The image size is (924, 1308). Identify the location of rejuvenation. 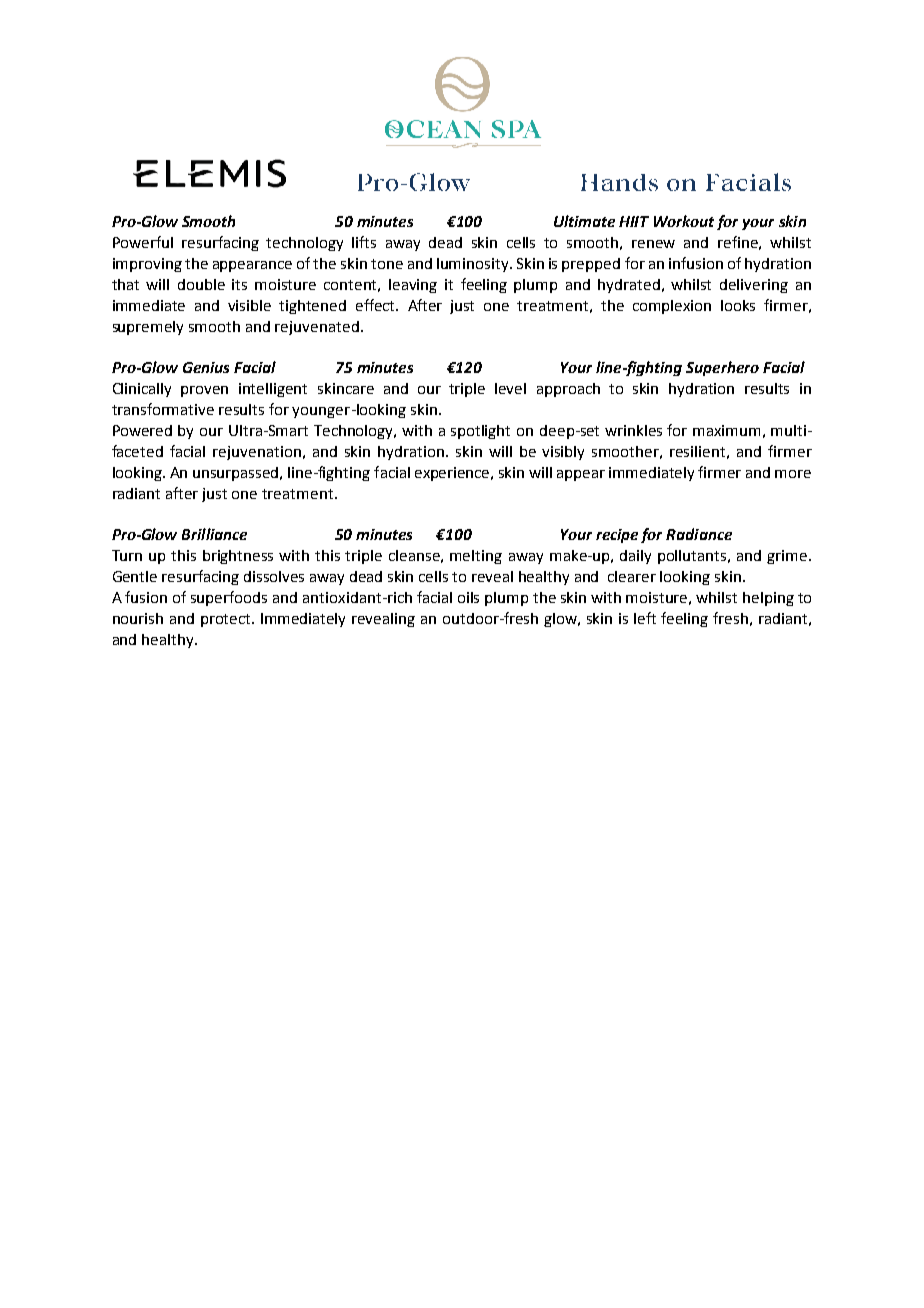
(257, 453).
